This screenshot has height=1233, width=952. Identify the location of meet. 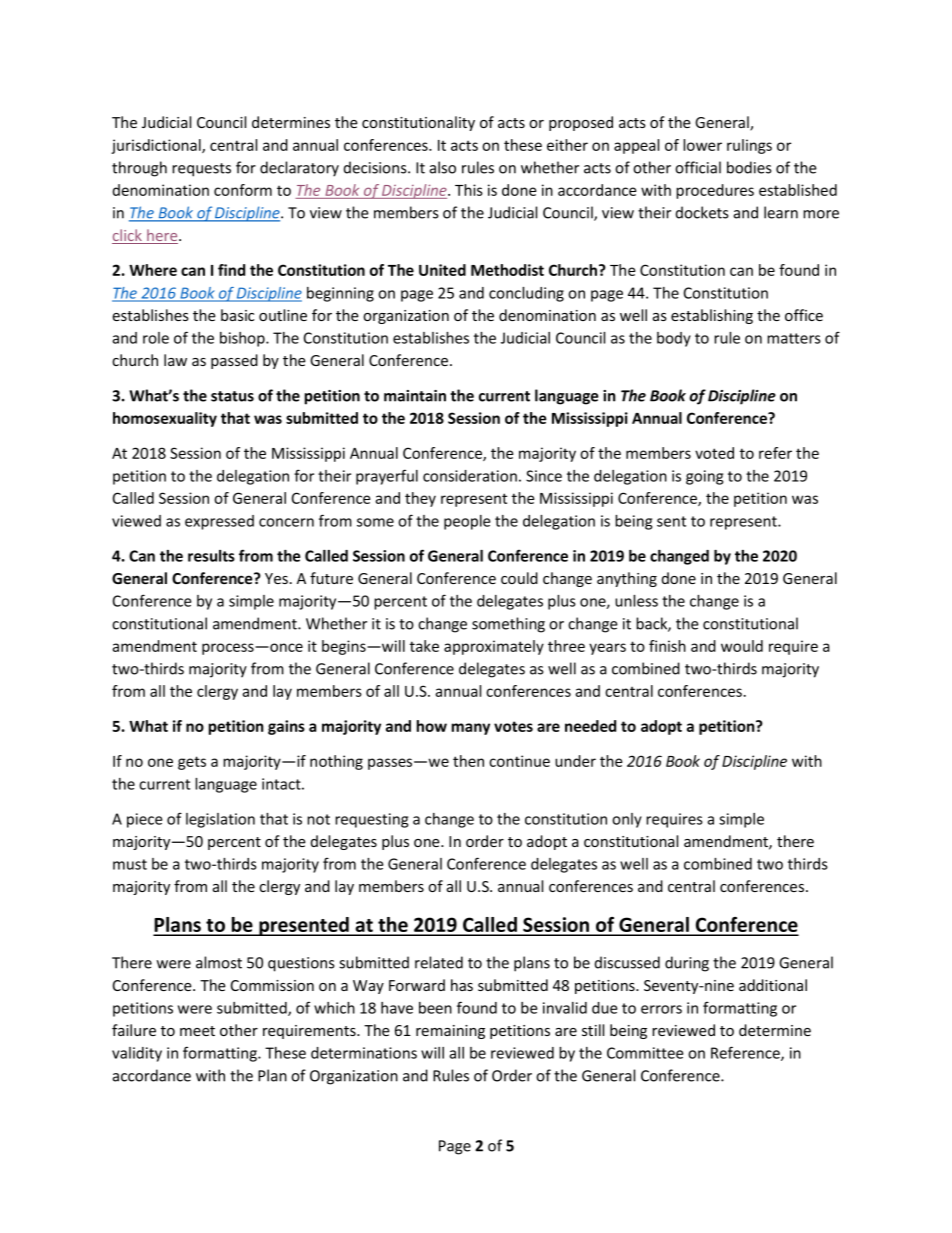
(197, 1031).
